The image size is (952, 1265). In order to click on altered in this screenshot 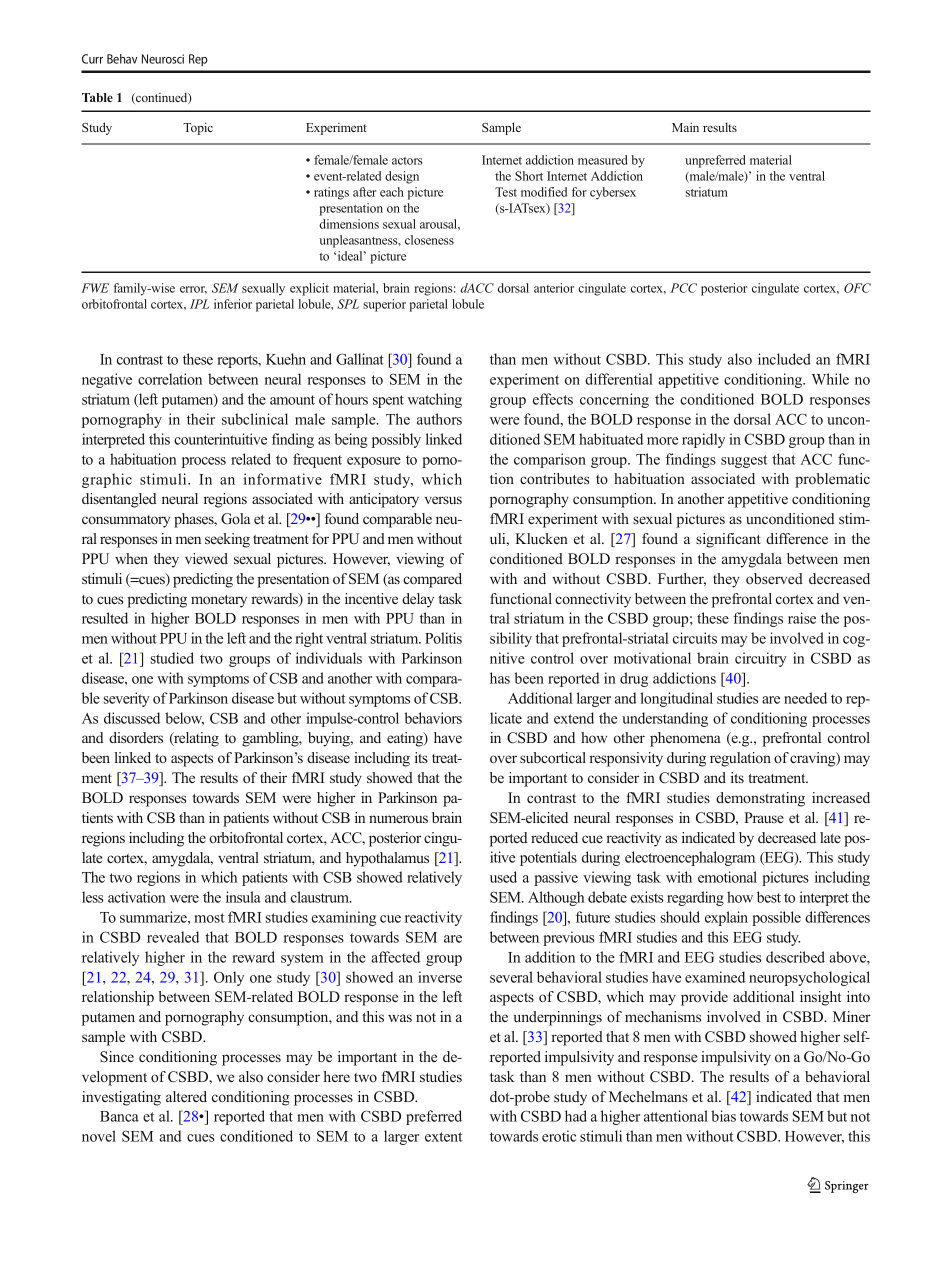, I will do `click(186, 1096)`.
